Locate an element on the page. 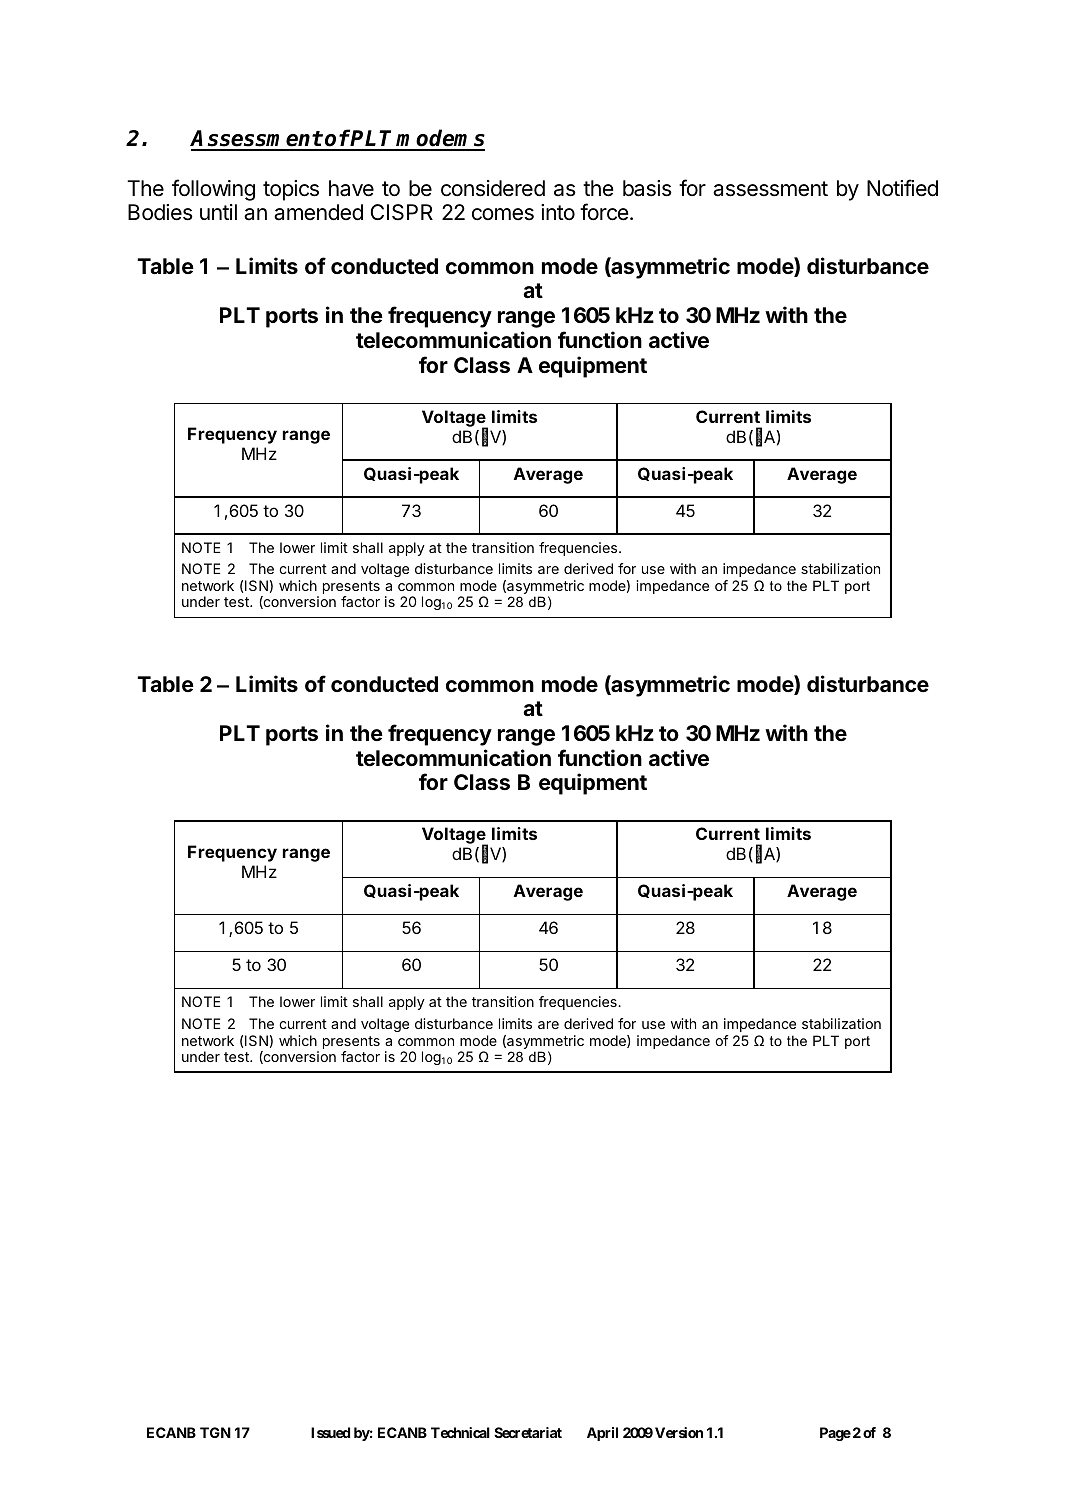 This image has height=1507, width=1065. until is located at coordinates (218, 212).
